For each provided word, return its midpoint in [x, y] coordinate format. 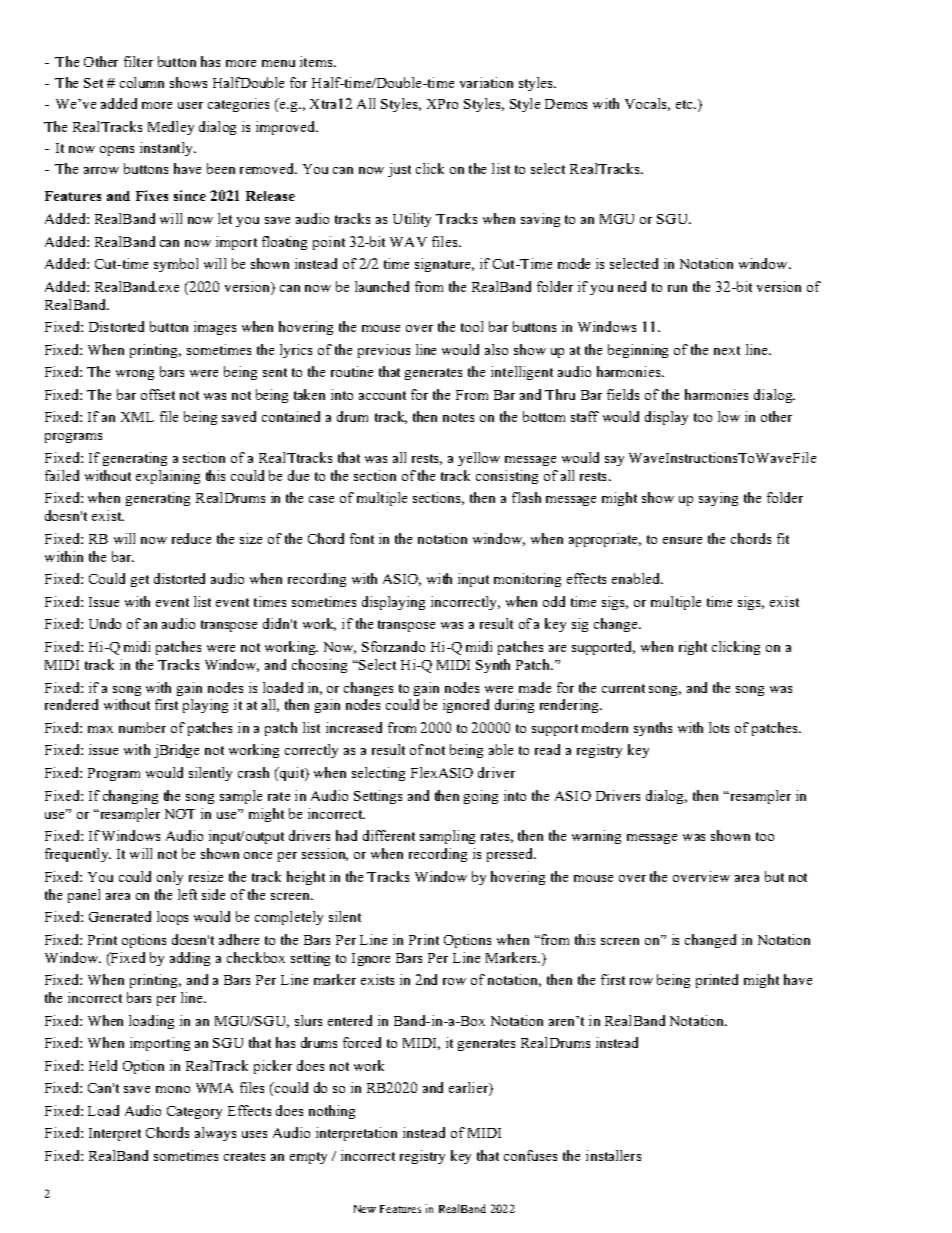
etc [685, 104]
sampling [447, 837]
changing [130, 797]
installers [613, 1155]
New [365, 1209]
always [215, 1134]
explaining [168, 477]
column [142, 82]
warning [596, 837]
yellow [479, 459]
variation [486, 82]
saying [718, 499]
